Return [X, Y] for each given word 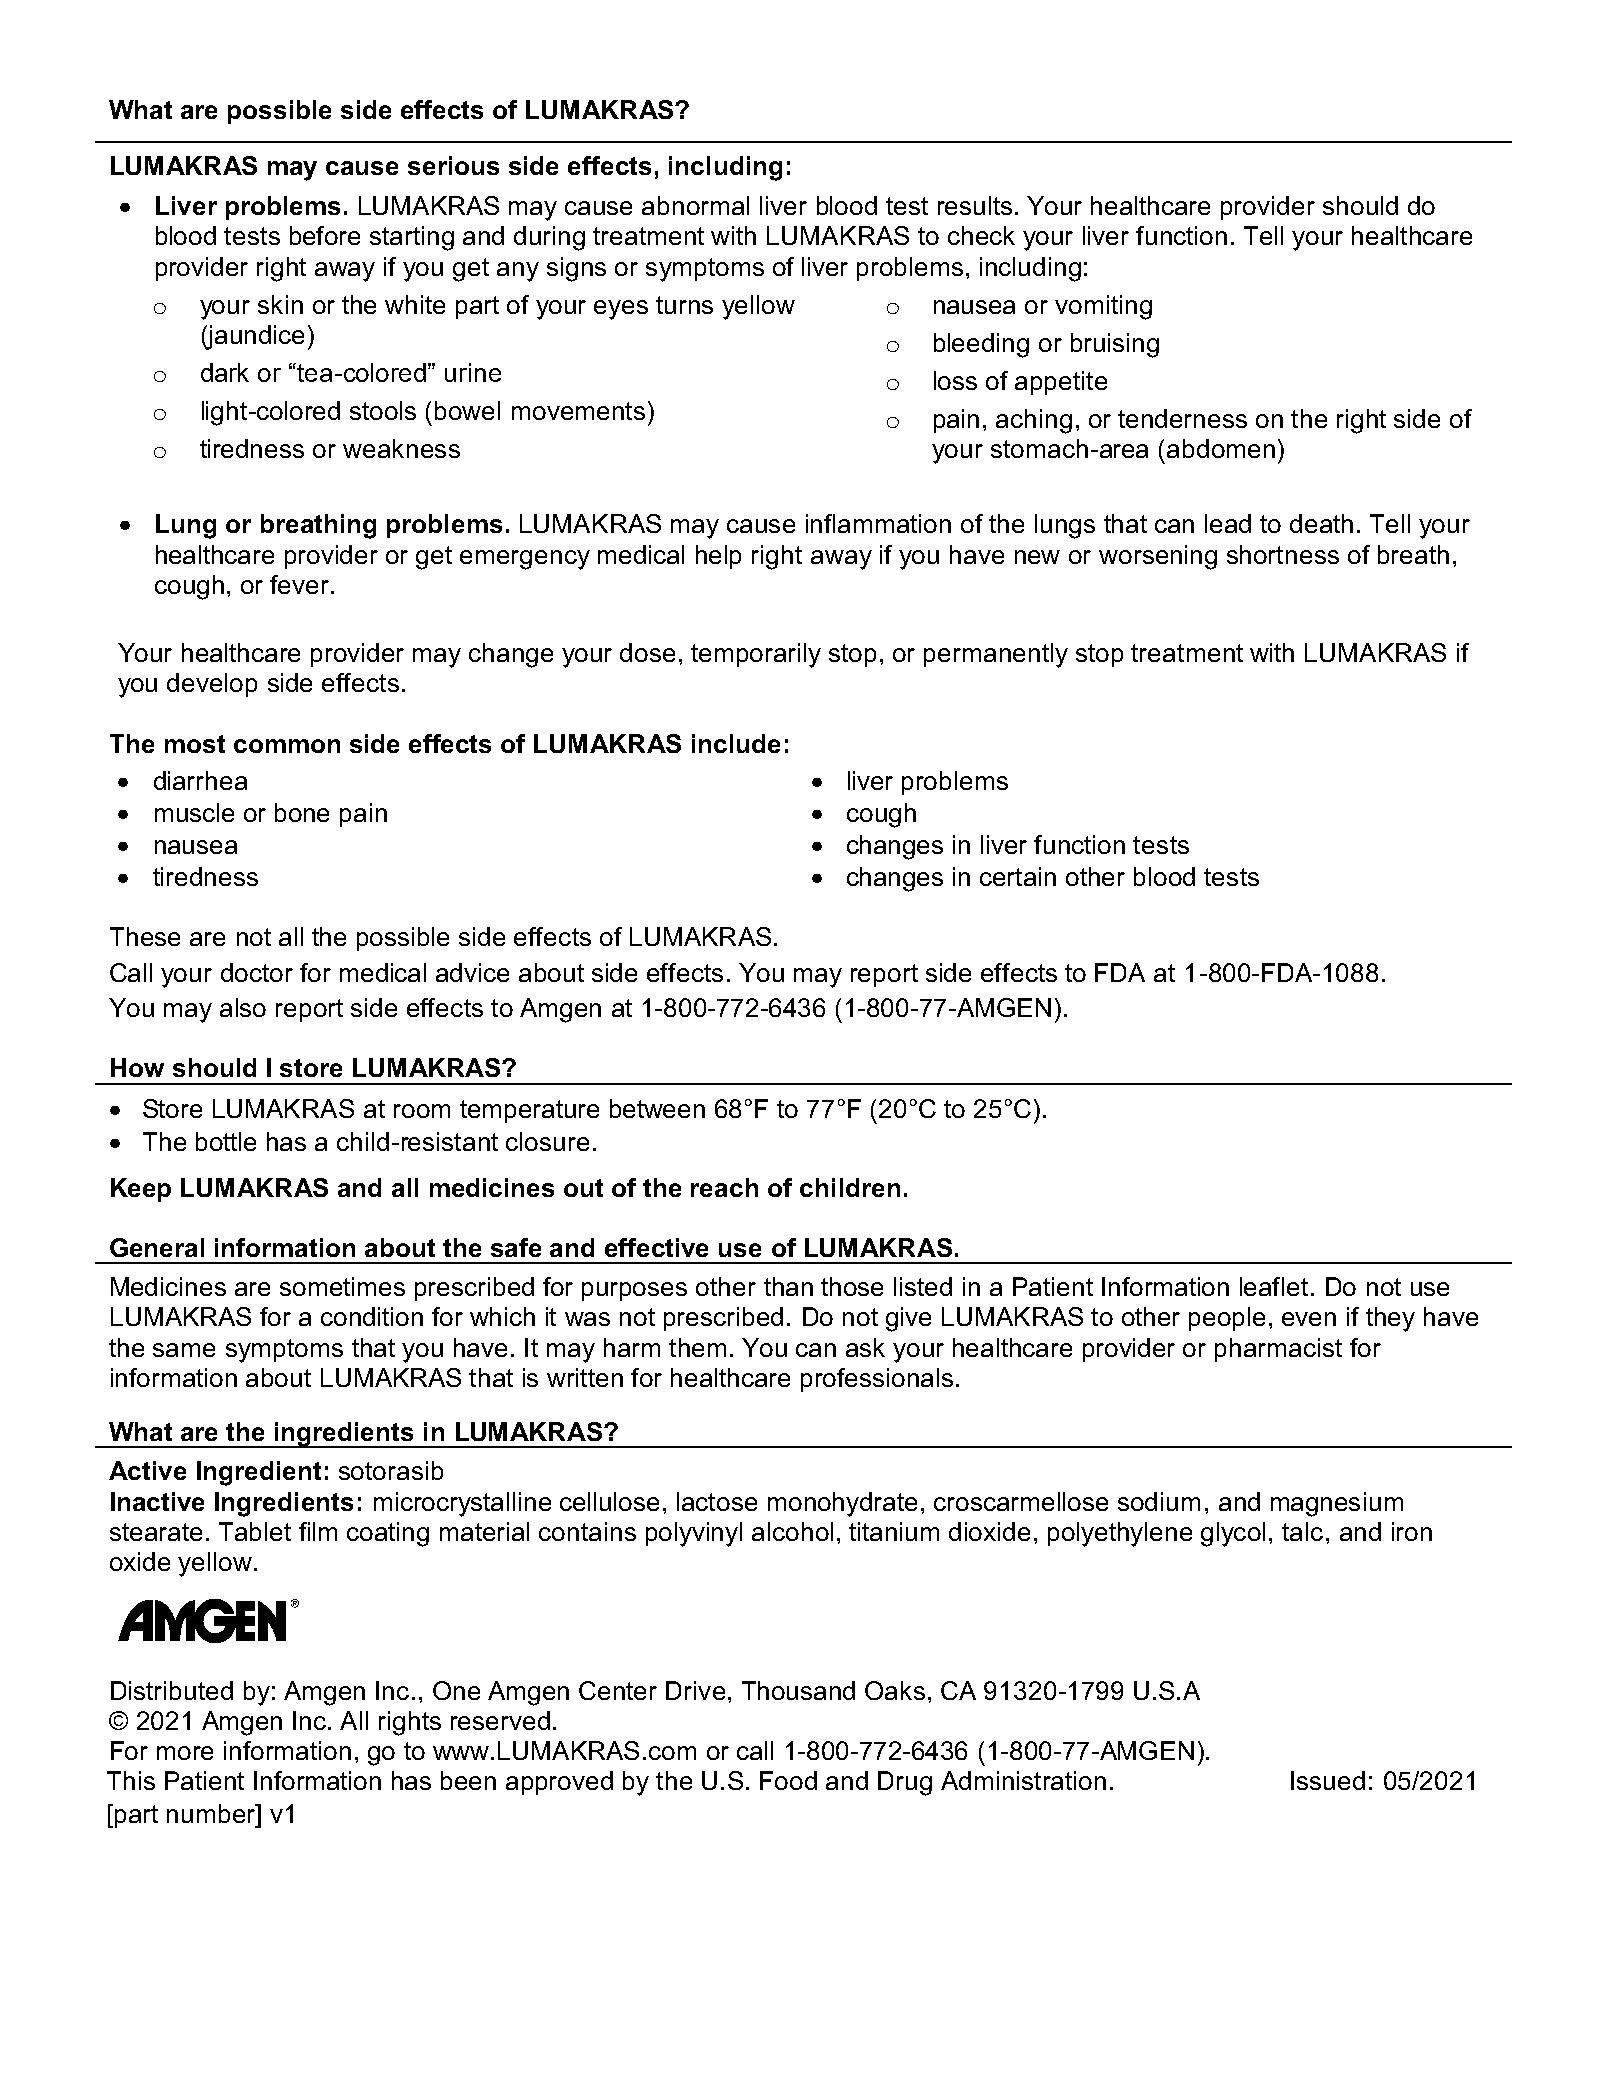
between [657, 1108]
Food [788, 1780]
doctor [257, 972]
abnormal [695, 205]
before [325, 235]
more [185, 1753]
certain [1018, 876]
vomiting [1103, 307]
